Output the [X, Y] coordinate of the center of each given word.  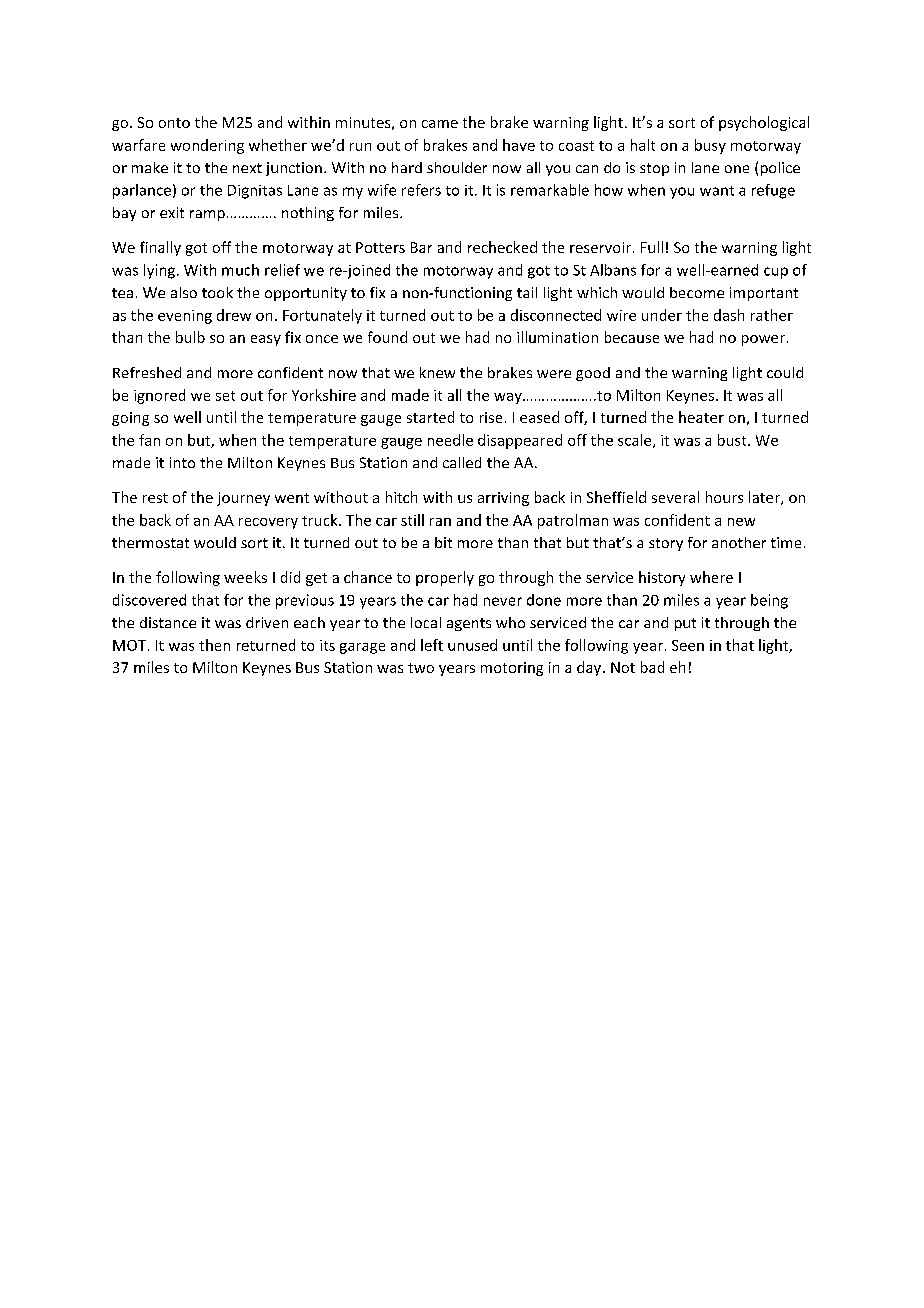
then [214, 645]
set [225, 396]
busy [710, 146]
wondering [207, 146]
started [430, 417]
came [440, 124]
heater [701, 417]
